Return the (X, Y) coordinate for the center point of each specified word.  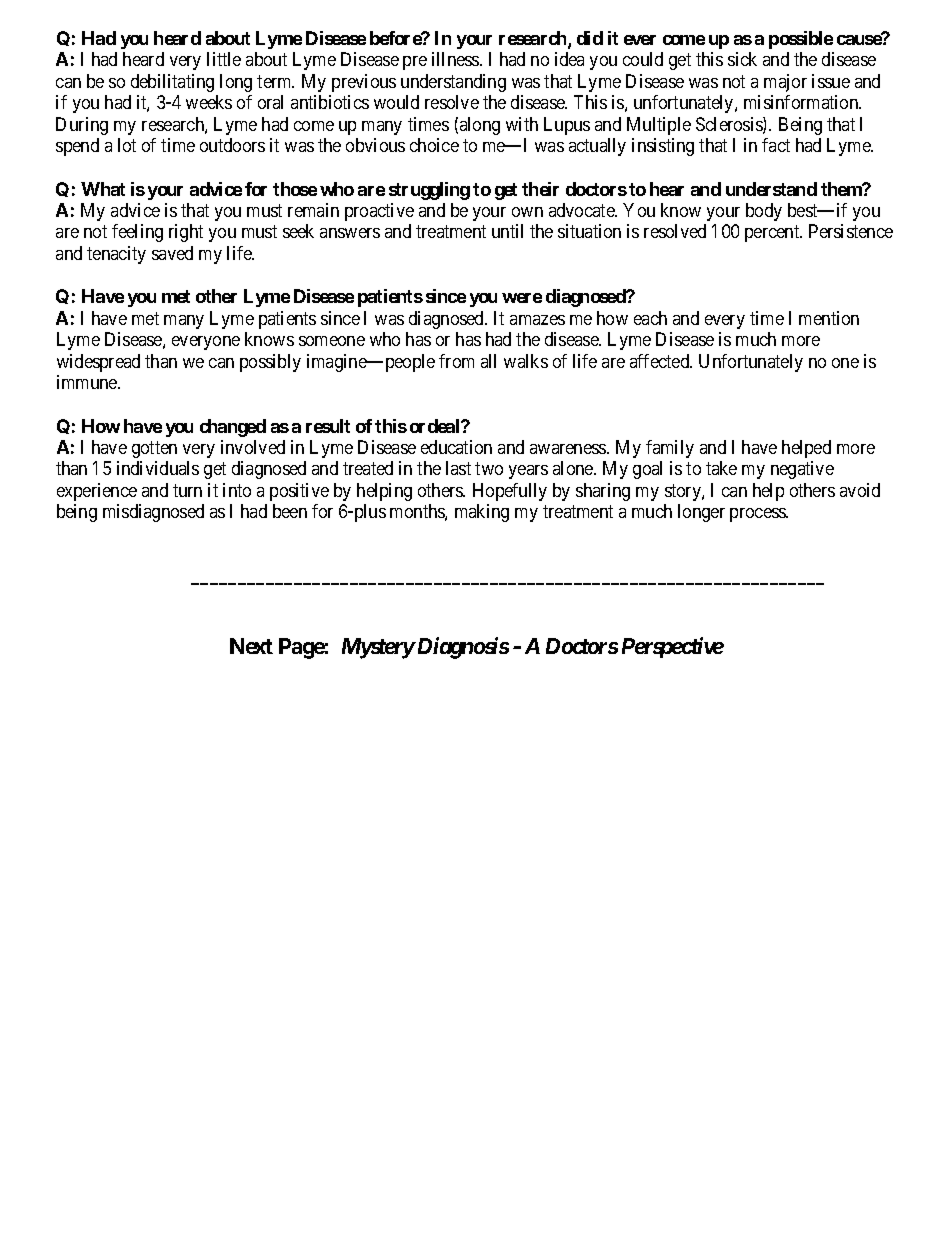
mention (829, 318)
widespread (98, 363)
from (456, 361)
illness (456, 59)
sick (742, 59)
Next (251, 646)
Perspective (673, 647)
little (224, 59)
